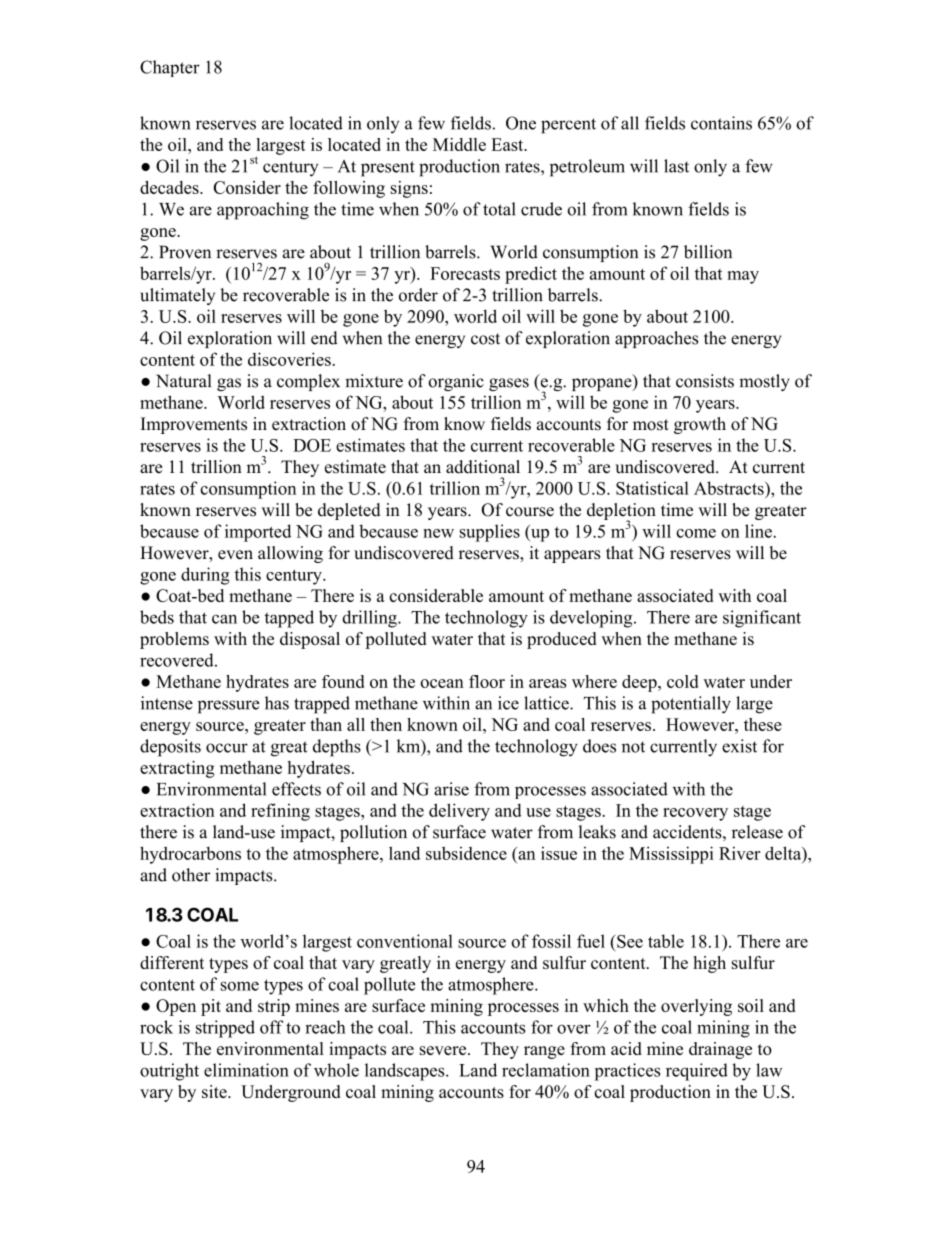  I want to click on occur, so click(227, 748).
